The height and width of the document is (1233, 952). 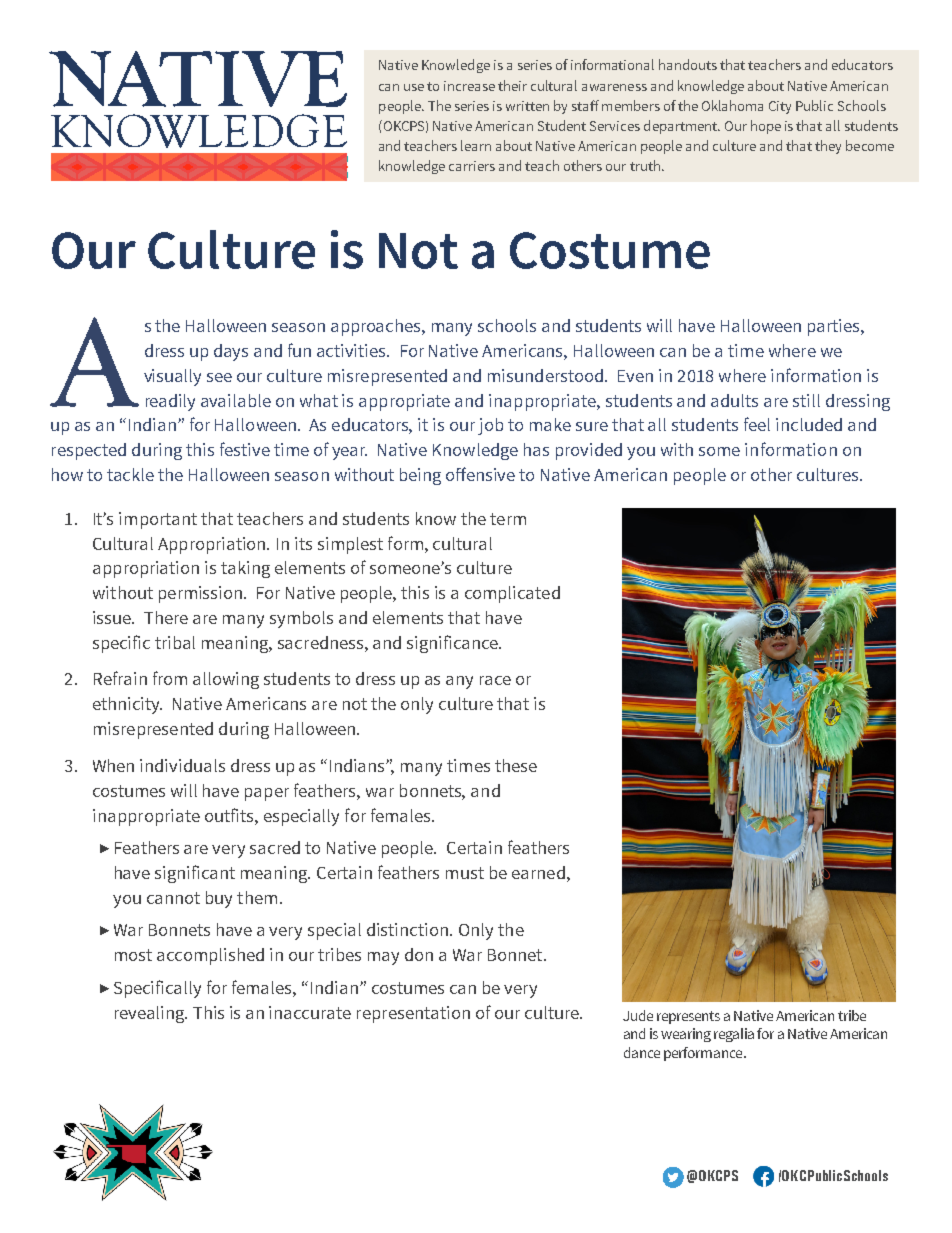 What do you see at coordinates (734, 1035) in the document?
I see `regalia` at bounding box center [734, 1035].
